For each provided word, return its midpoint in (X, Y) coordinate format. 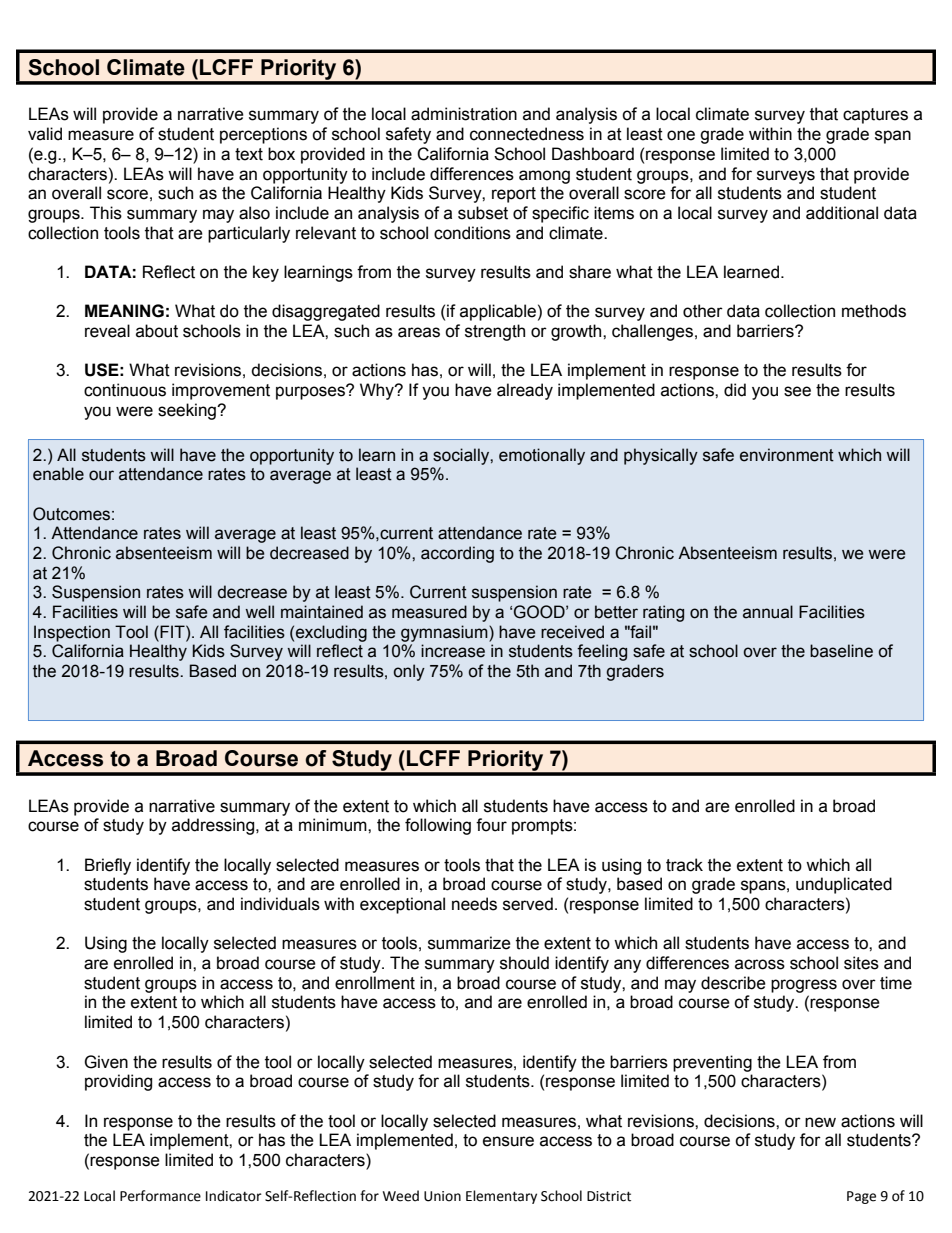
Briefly (108, 866)
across (760, 964)
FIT (172, 631)
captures (875, 116)
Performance (160, 1196)
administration (464, 114)
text (249, 154)
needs (474, 904)
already (525, 391)
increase (453, 651)
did (735, 390)
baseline (841, 651)
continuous (125, 390)
